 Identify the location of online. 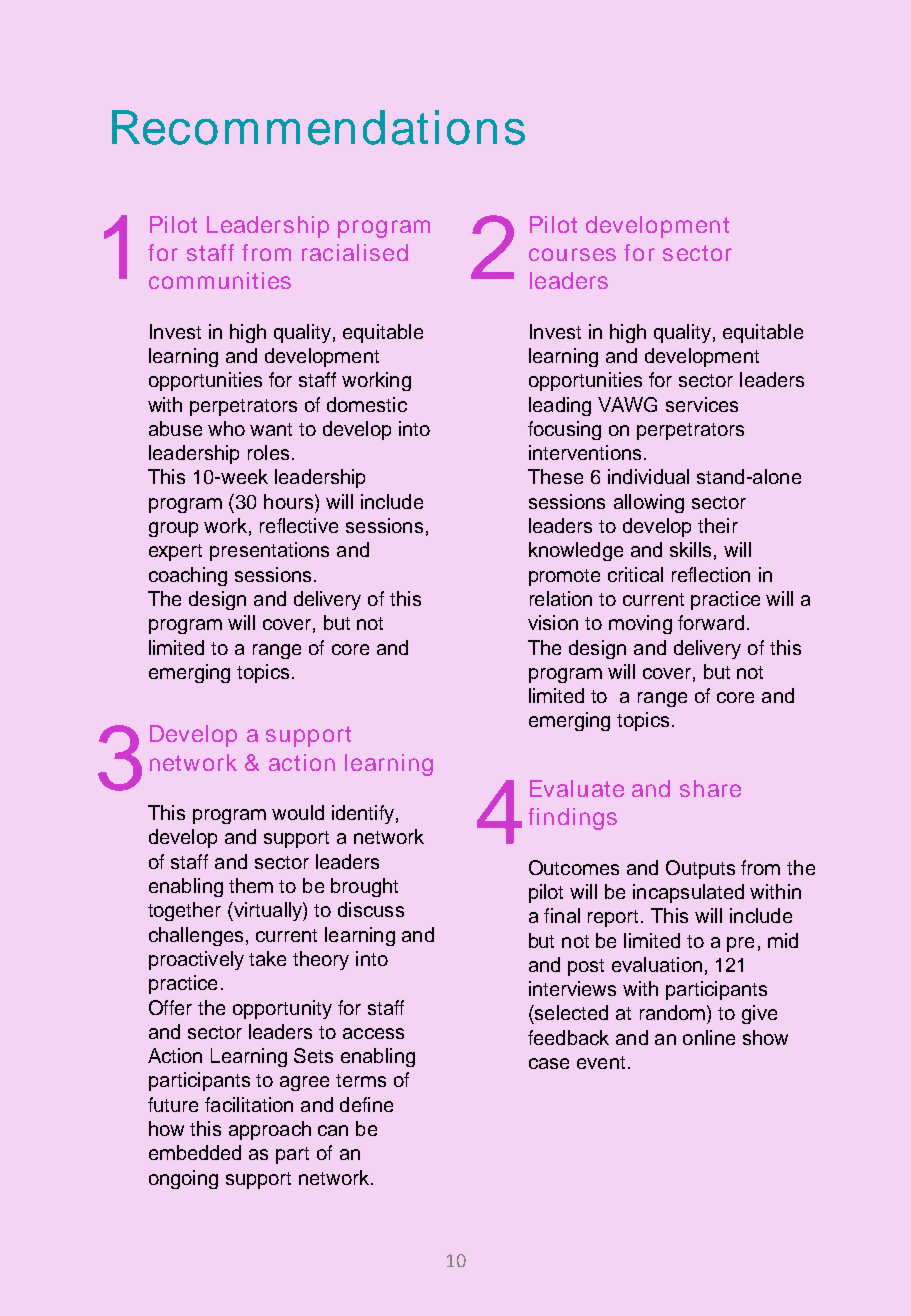
(709, 1037).
